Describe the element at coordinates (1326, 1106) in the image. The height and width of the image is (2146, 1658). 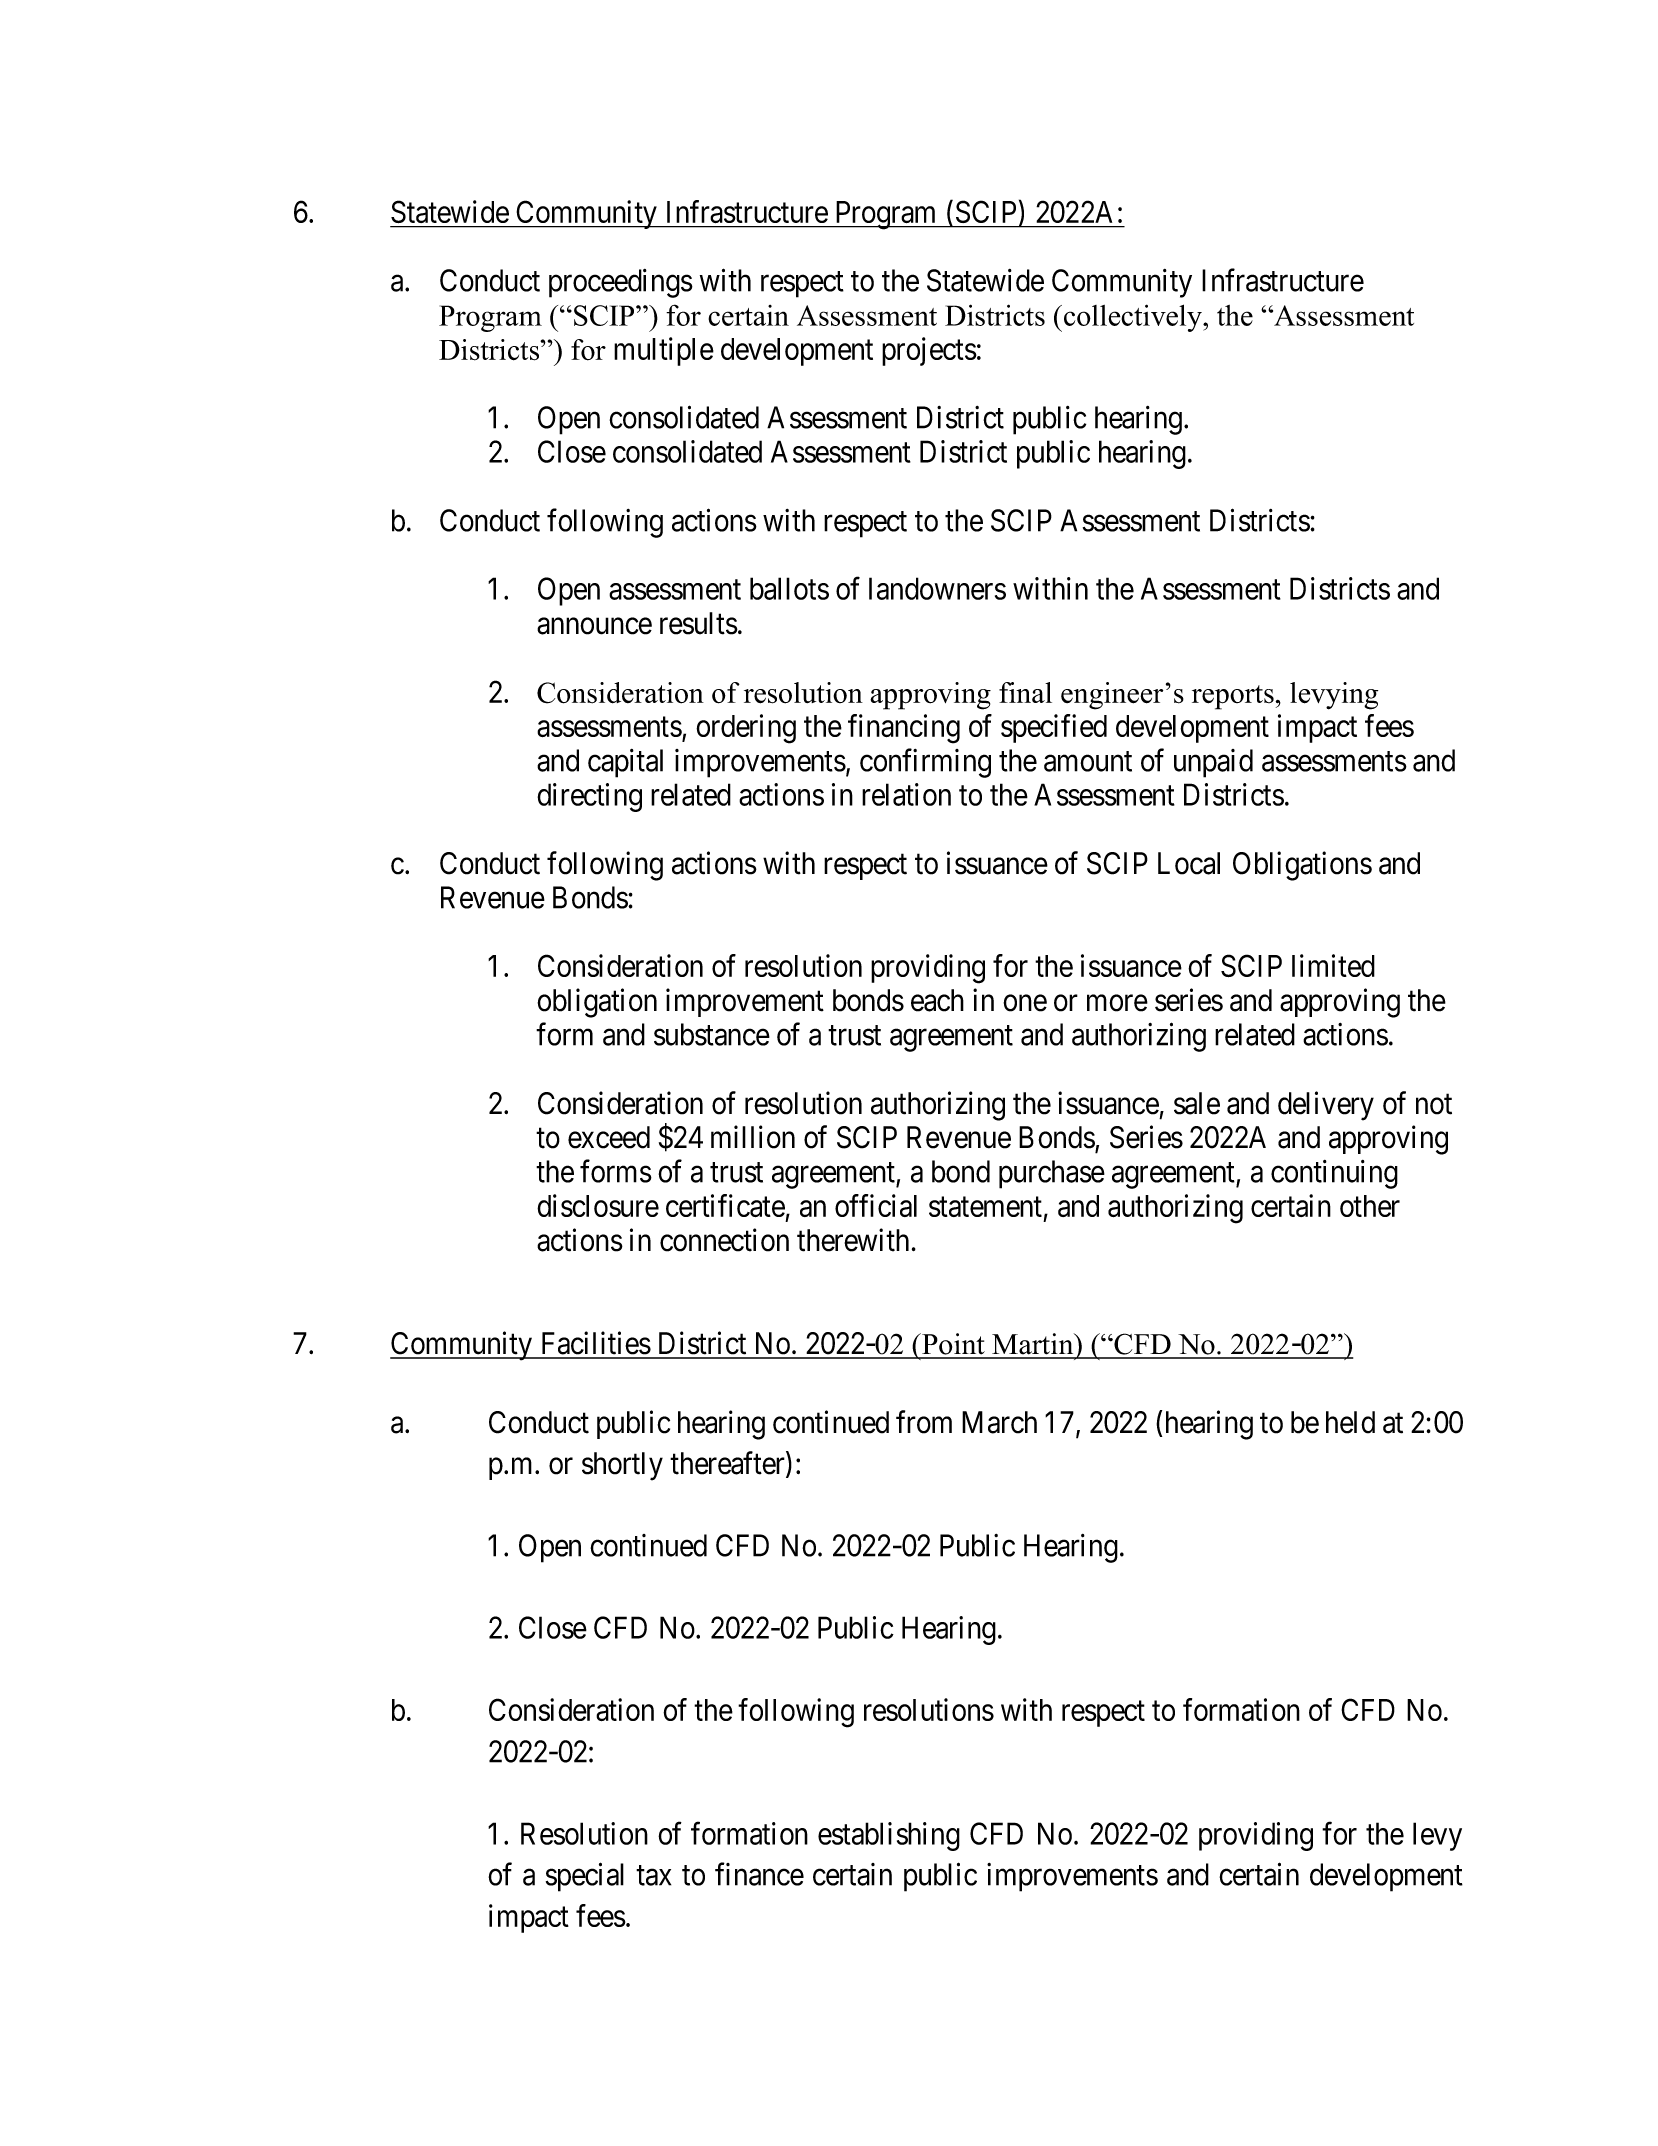
I see `delivery` at that location.
